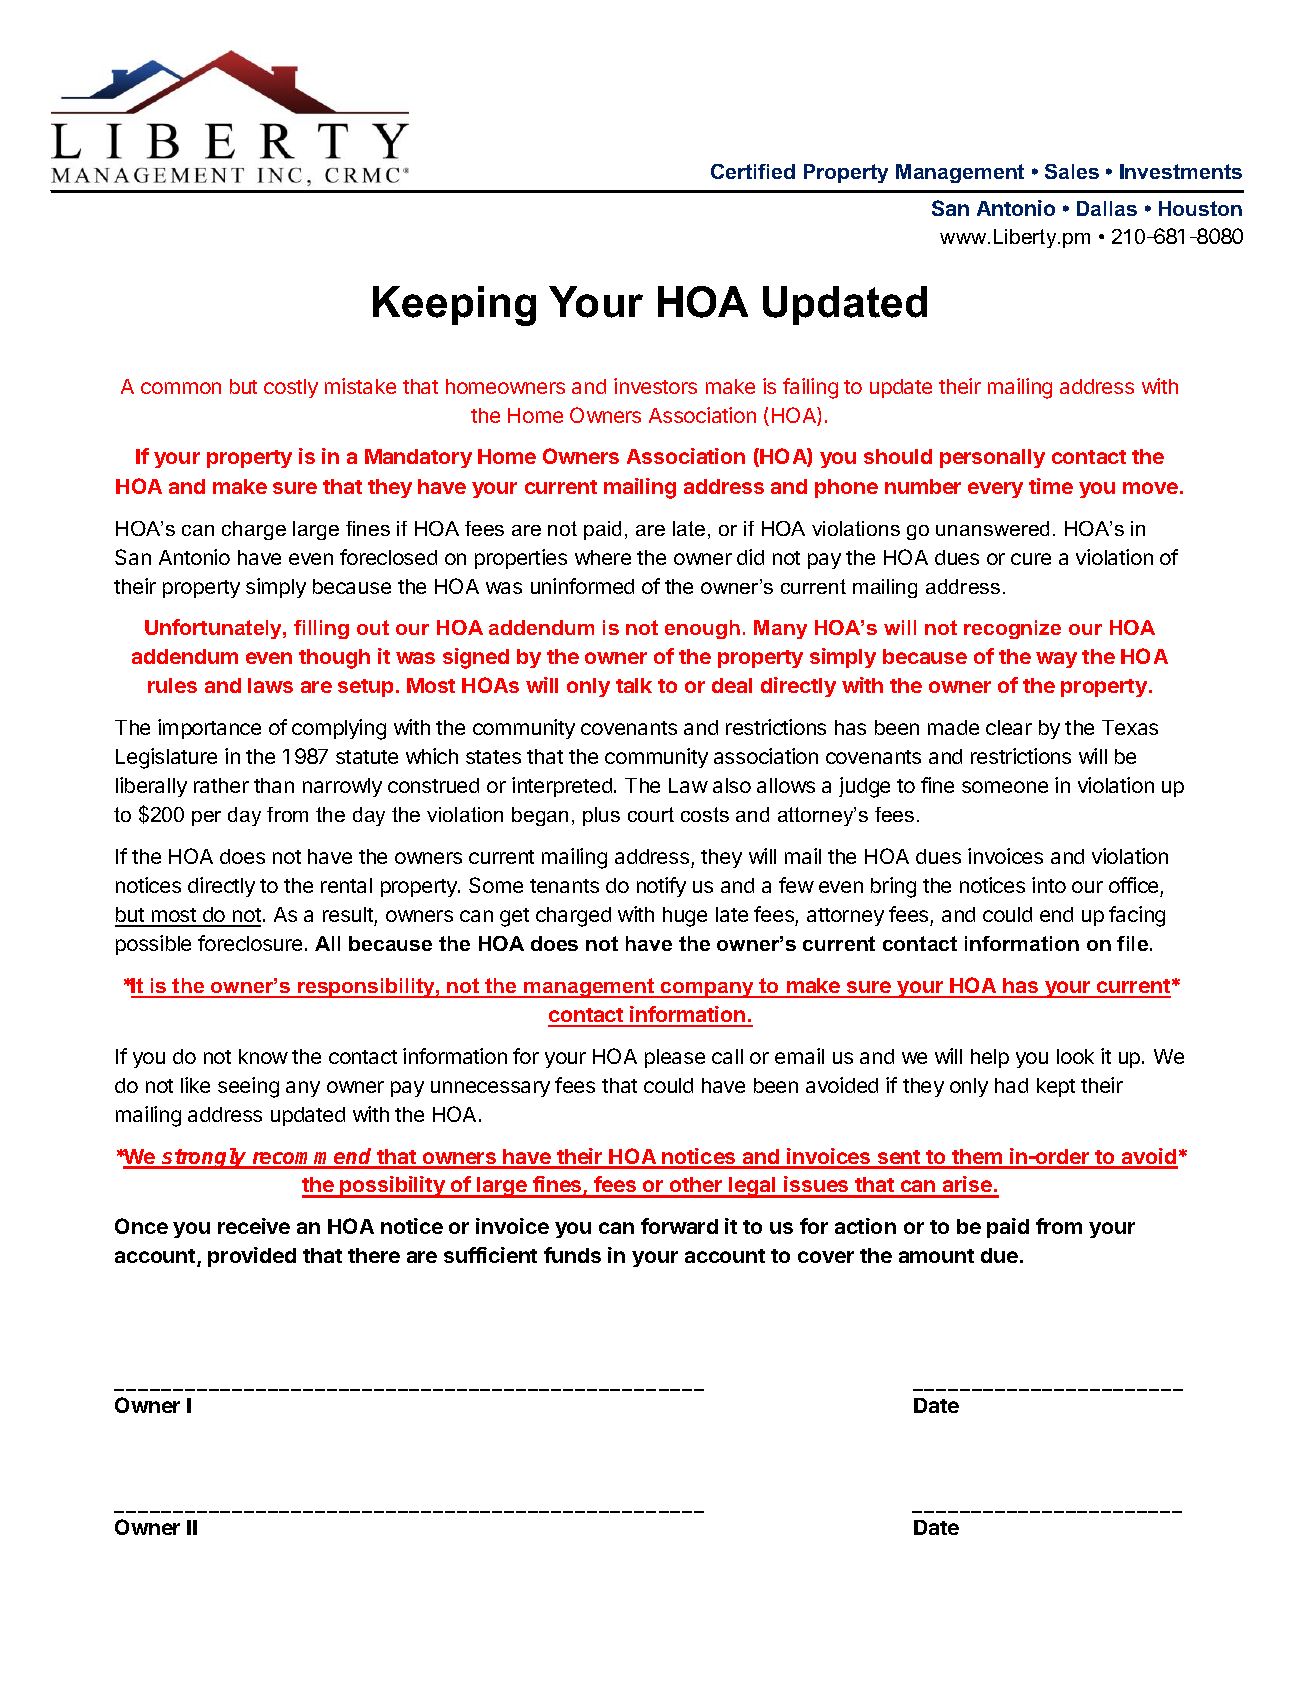  Describe the element at coordinates (388, 557) in the screenshot. I see `foreclosed` at that location.
